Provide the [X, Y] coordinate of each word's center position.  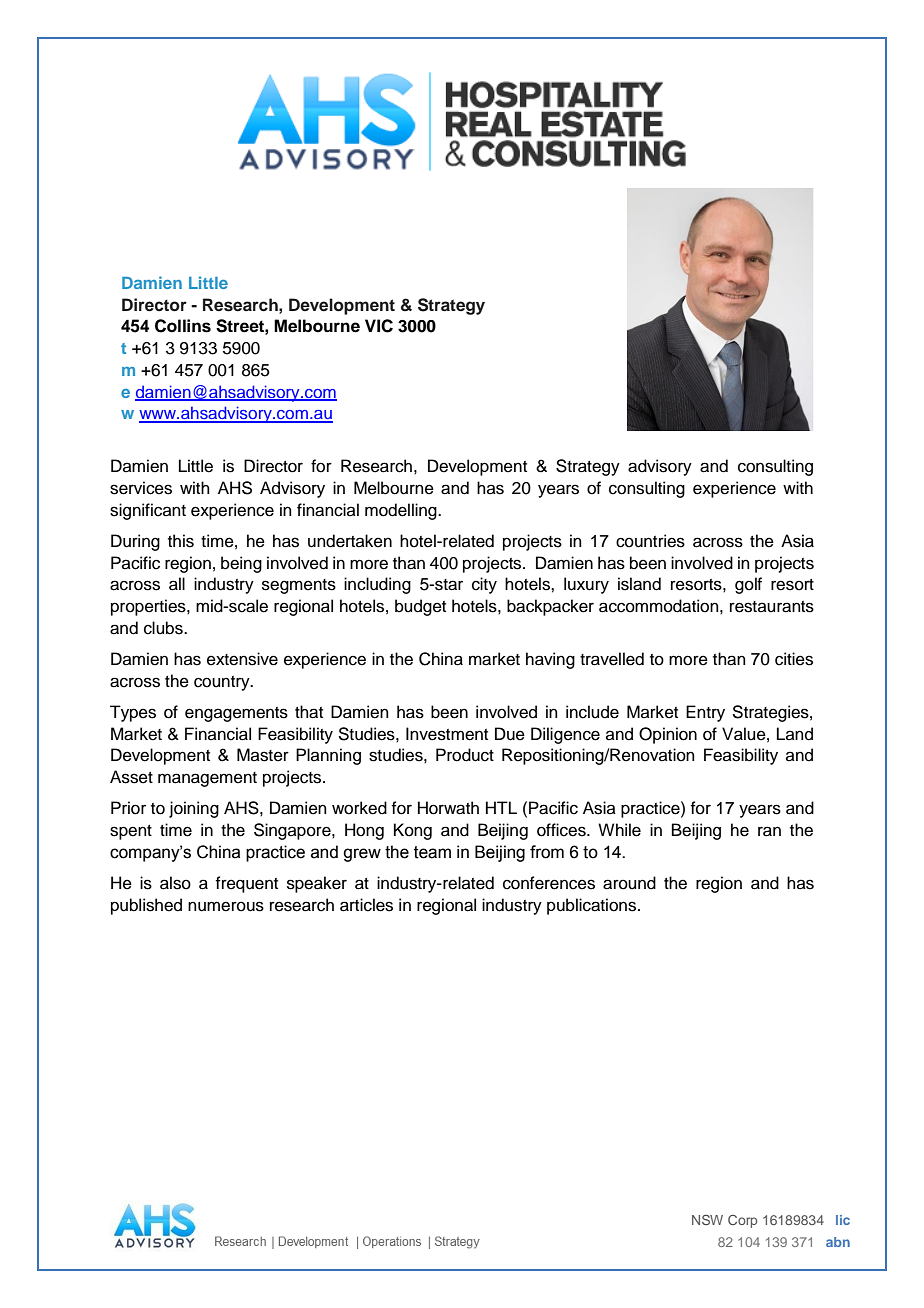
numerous [226, 906]
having [550, 660]
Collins [183, 326]
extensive [242, 659]
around [629, 883]
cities [794, 659]
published [146, 906]
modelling [402, 511]
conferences [549, 883]
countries [650, 541]
